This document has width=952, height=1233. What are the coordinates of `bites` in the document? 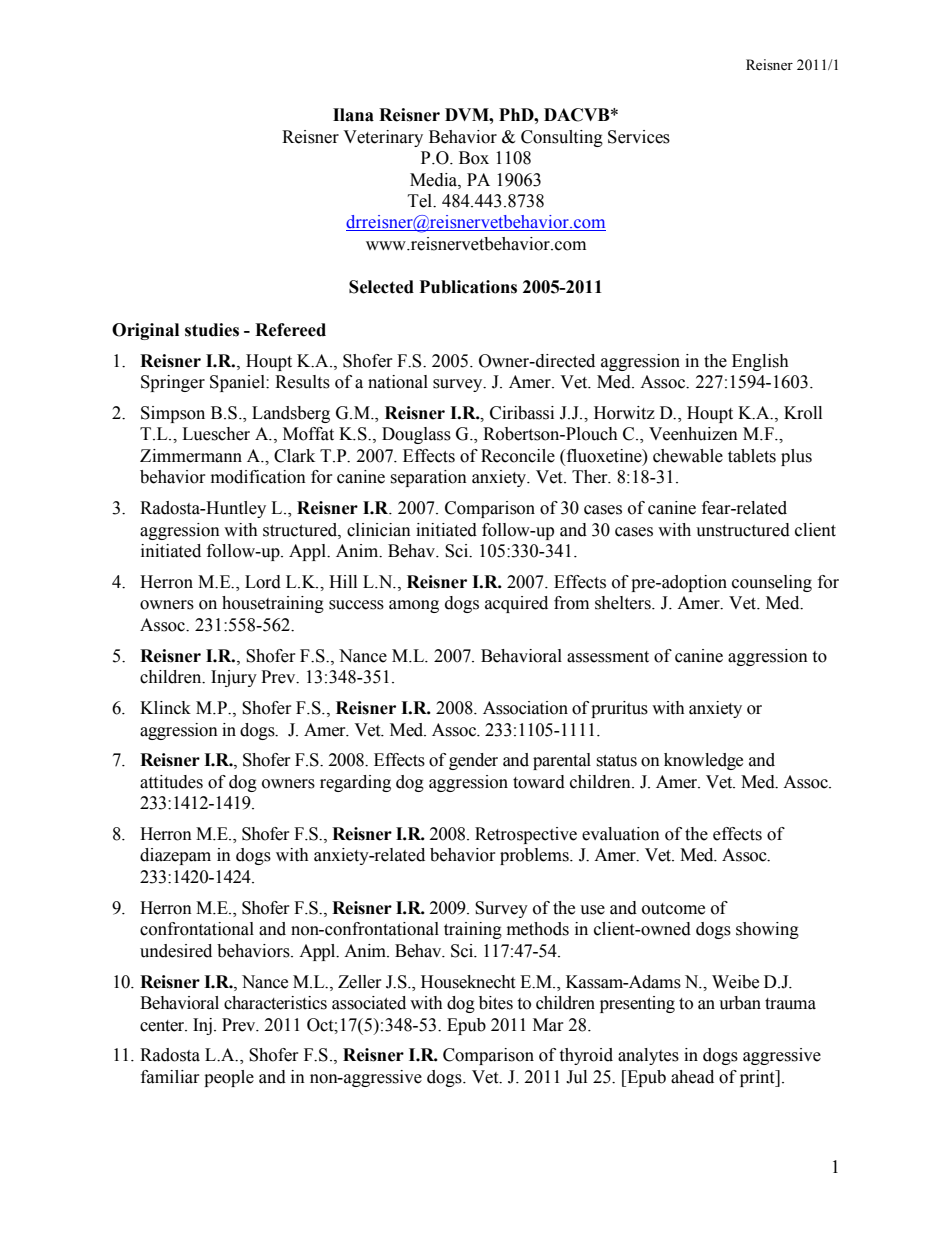 It's located at (496, 1003).
